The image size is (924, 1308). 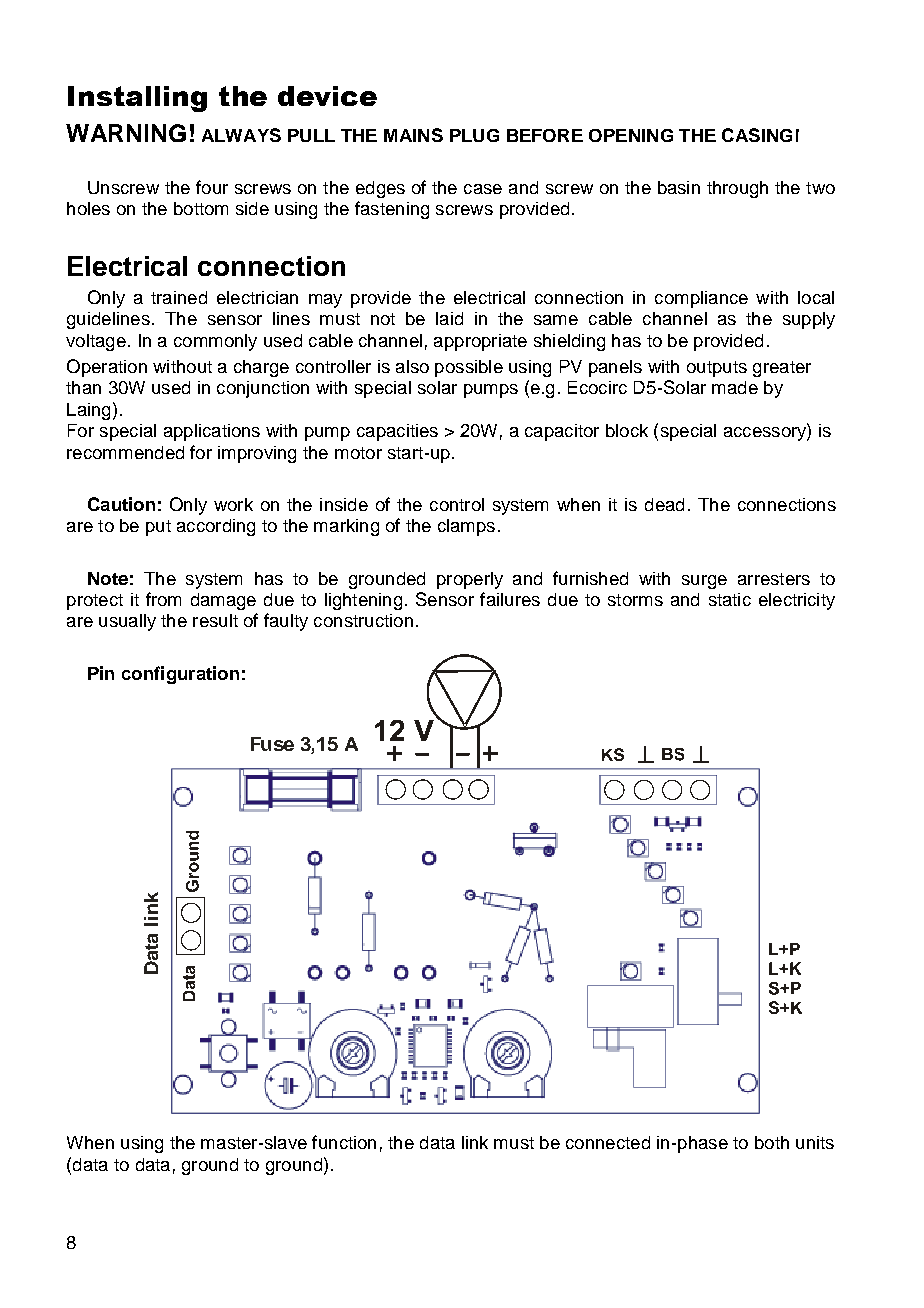 I want to click on WARNING, so click(x=126, y=133).
